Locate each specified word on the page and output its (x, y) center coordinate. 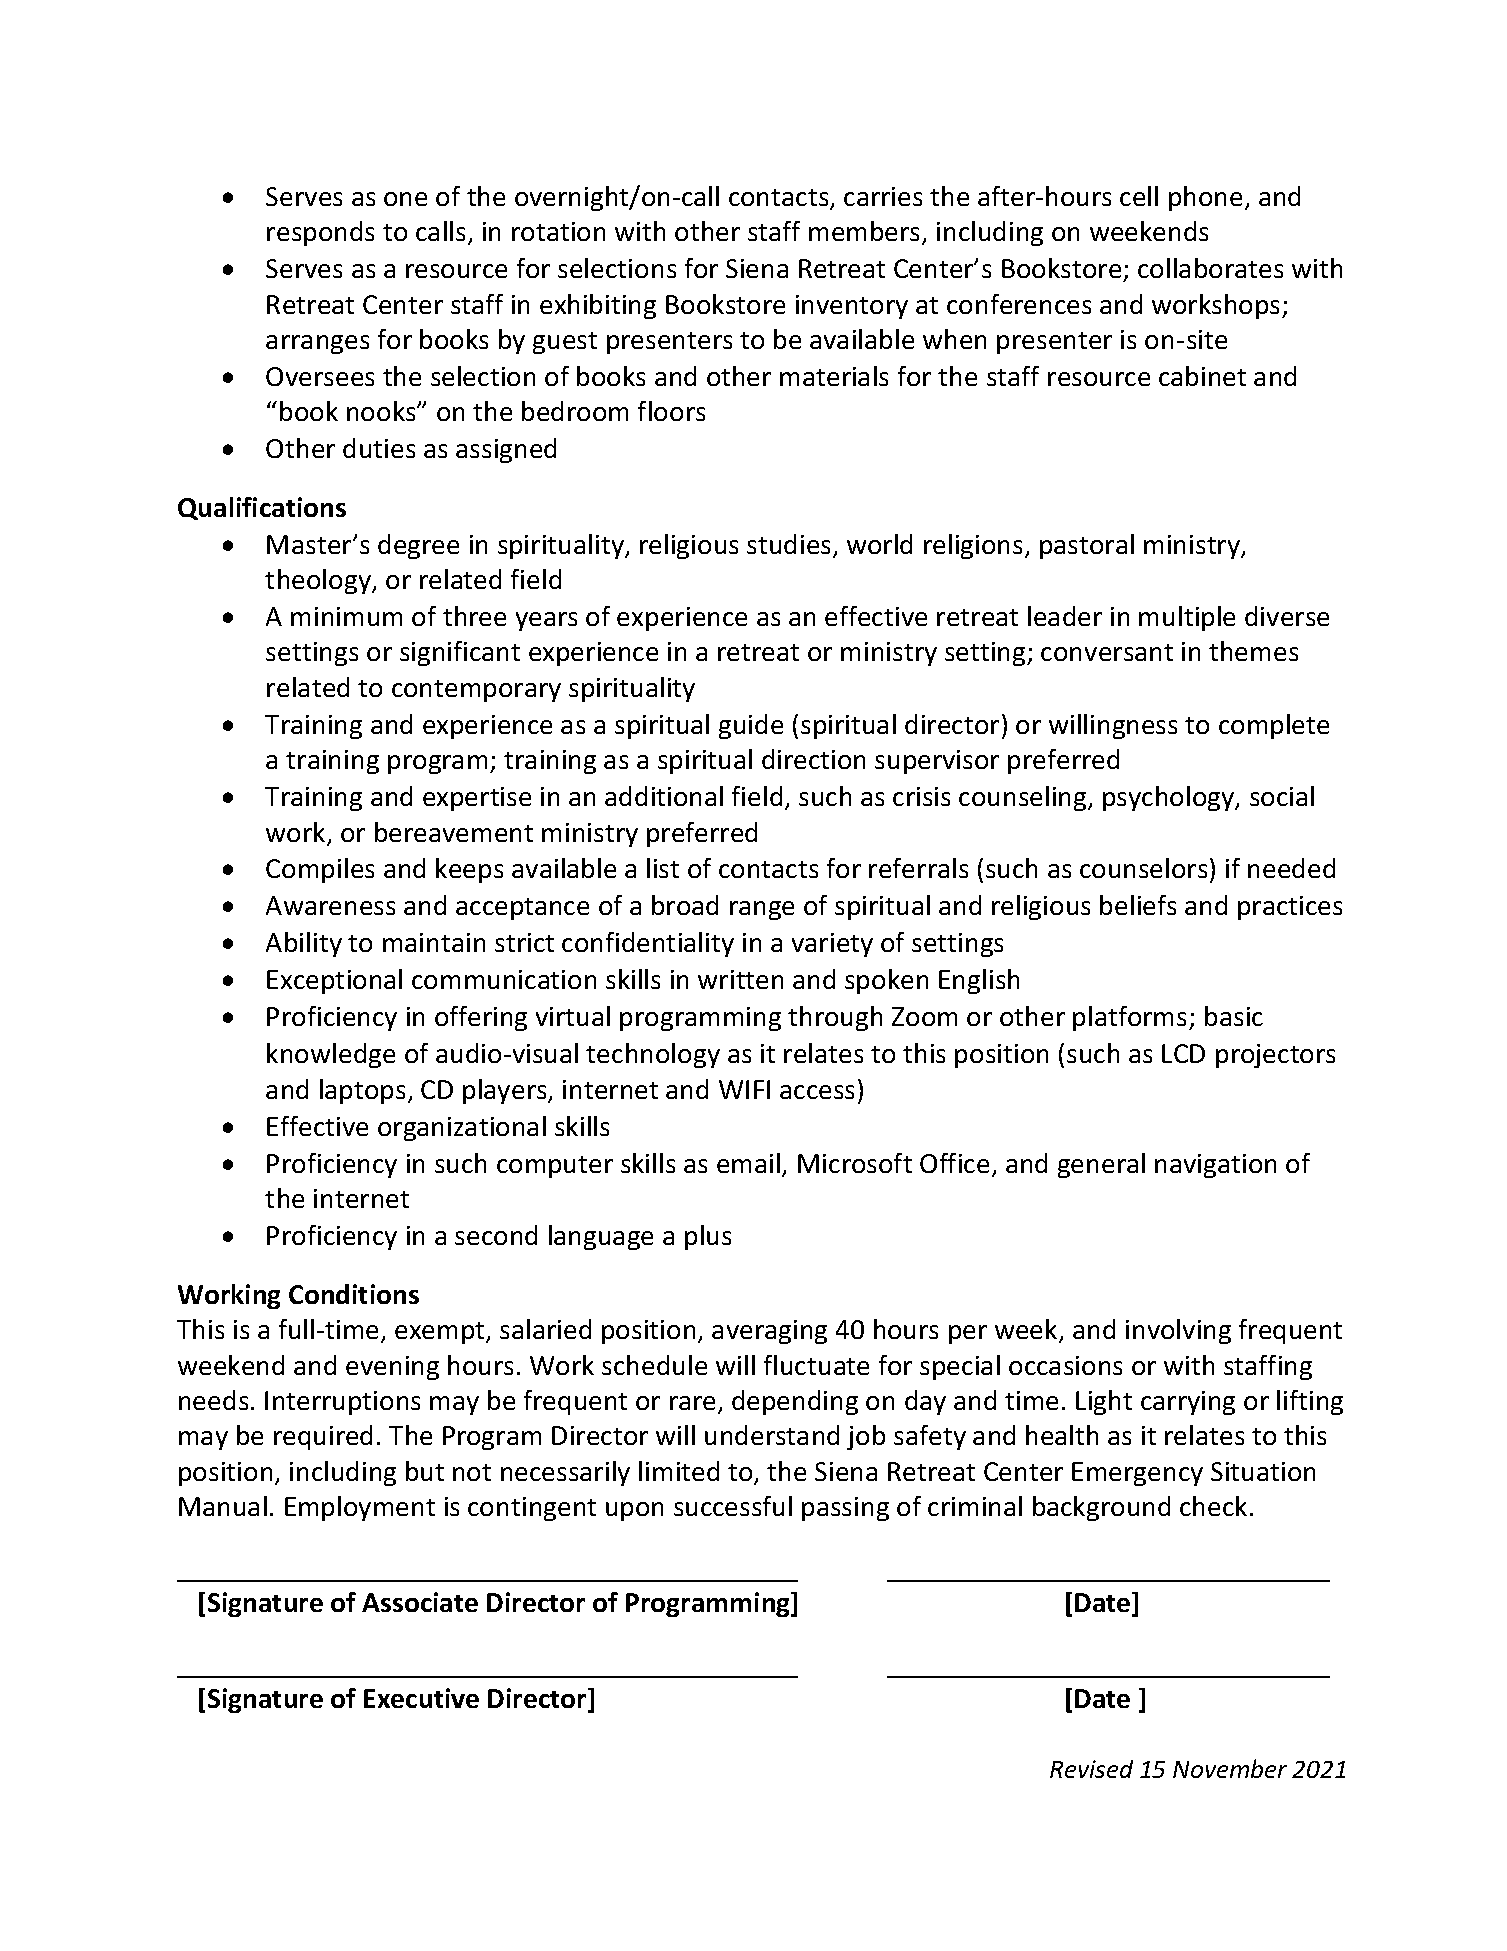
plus (708, 1237)
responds (320, 233)
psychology (1170, 798)
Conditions (354, 1294)
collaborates (1210, 268)
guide (751, 726)
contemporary (476, 691)
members (866, 233)
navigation (1215, 1166)
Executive (421, 1698)
